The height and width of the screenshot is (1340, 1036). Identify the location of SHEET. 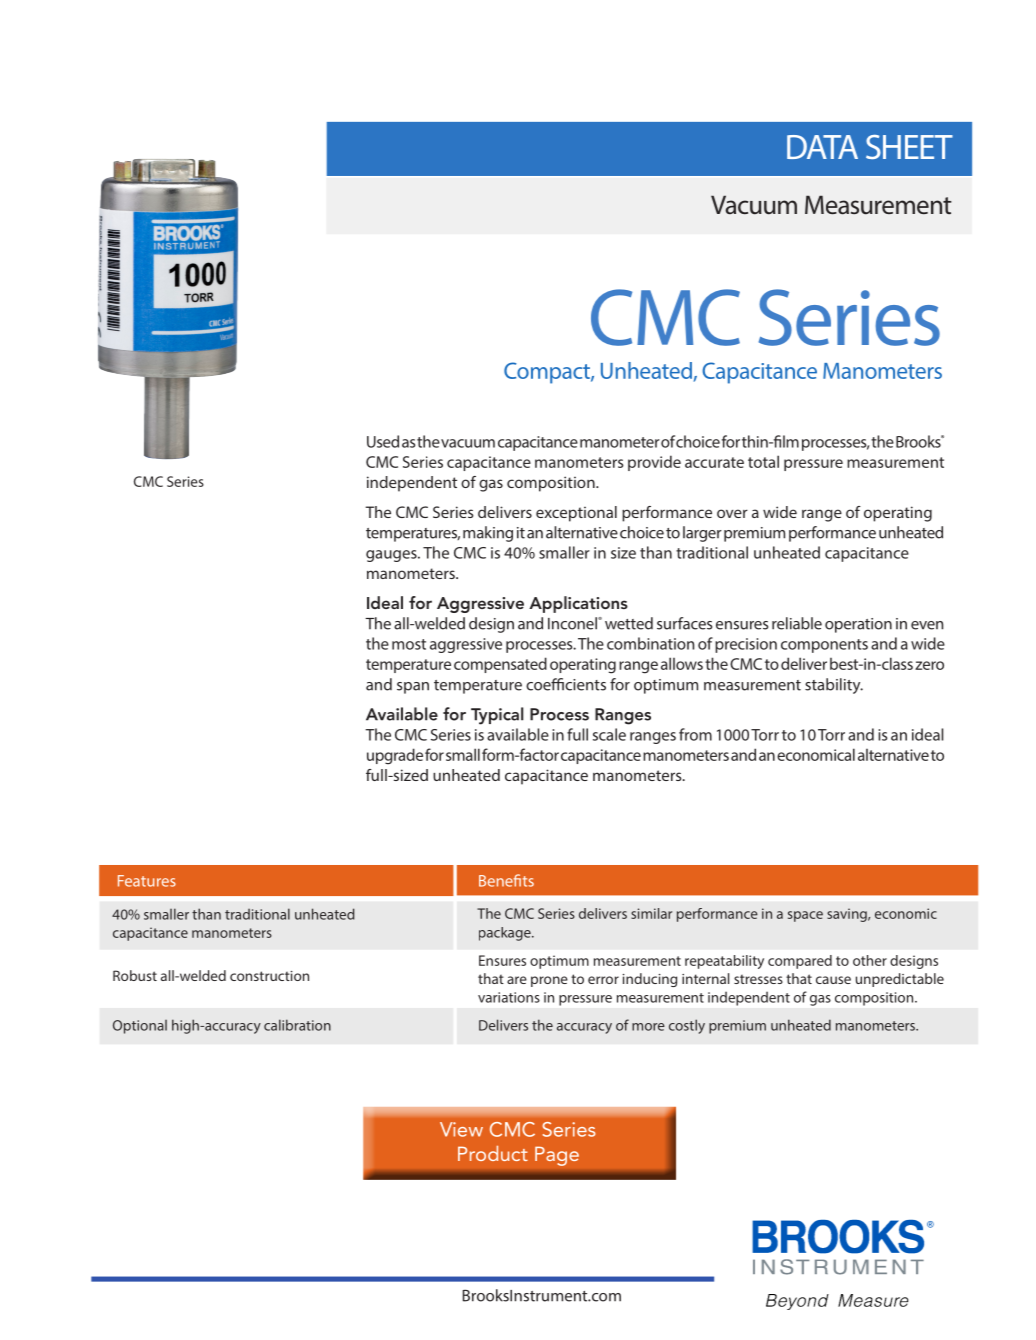
(909, 147).
